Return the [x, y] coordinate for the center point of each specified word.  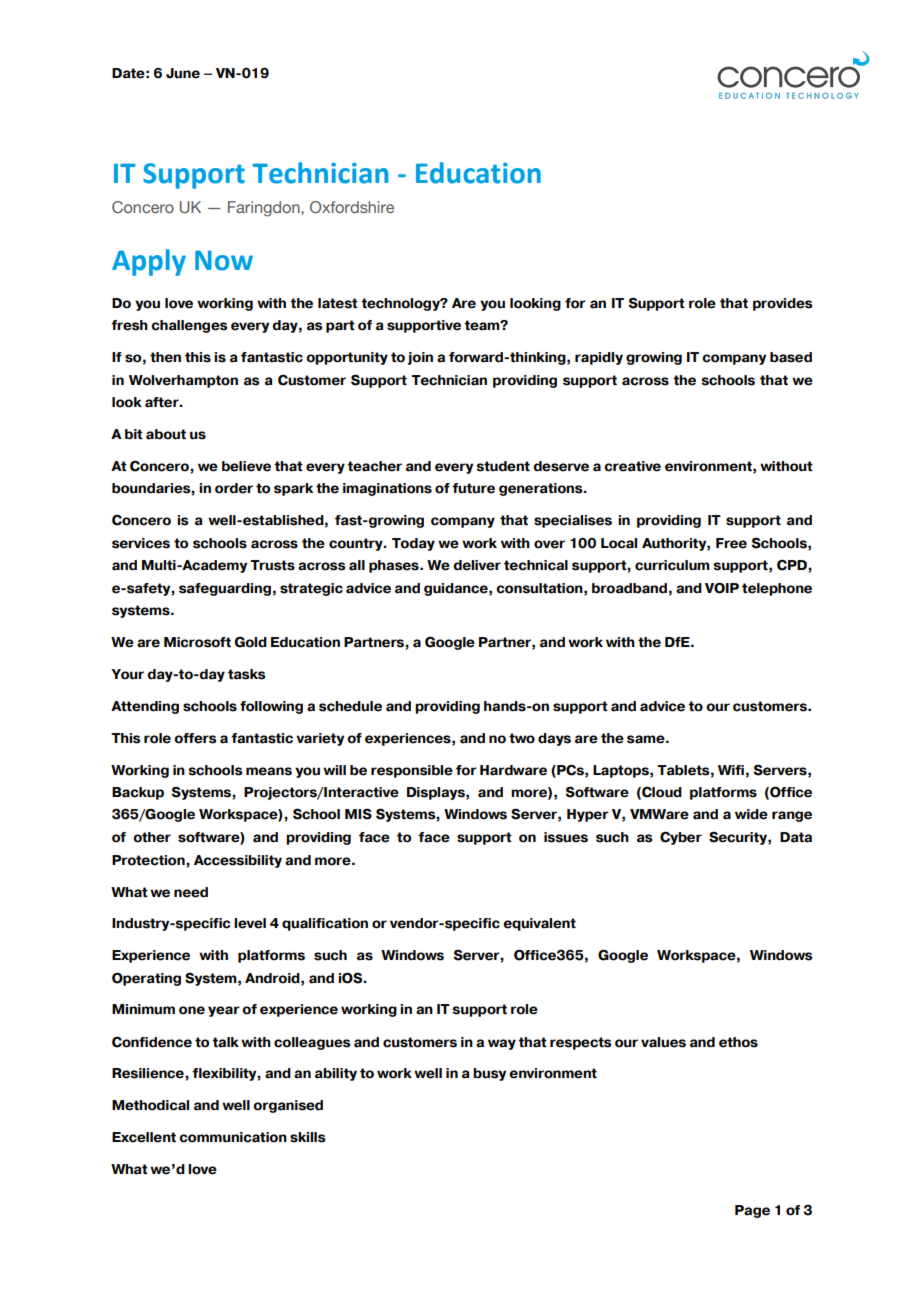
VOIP [722, 588]
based [791, 357]
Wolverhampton [183, 381]
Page [752, 1211]
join [420, 358]
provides [782, 304]
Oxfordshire [352, 207]
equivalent [539, 924]
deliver [477, 565]
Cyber [681, 838]
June [183, 73]
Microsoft [197, 642]
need [191, 892]
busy [489, 1074]
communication [233, 1137]
